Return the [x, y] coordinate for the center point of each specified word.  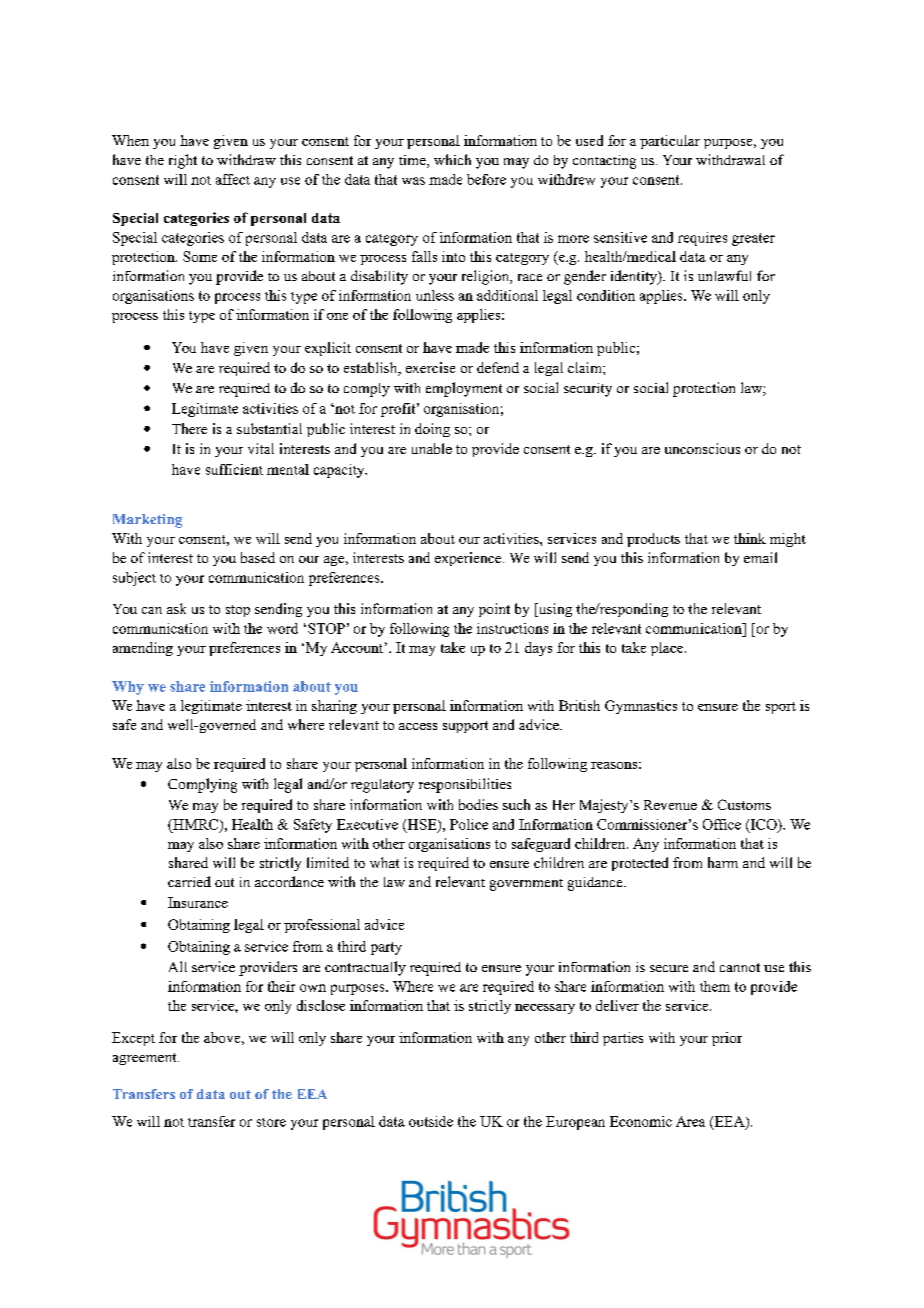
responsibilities [465, 785]
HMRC [196, 825]
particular [670, 142]
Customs [744, 804]
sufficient [234, 469]
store [271, 1122]
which [452, 159]
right [183, 161]
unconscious [702, 448]
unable [432, 448]
